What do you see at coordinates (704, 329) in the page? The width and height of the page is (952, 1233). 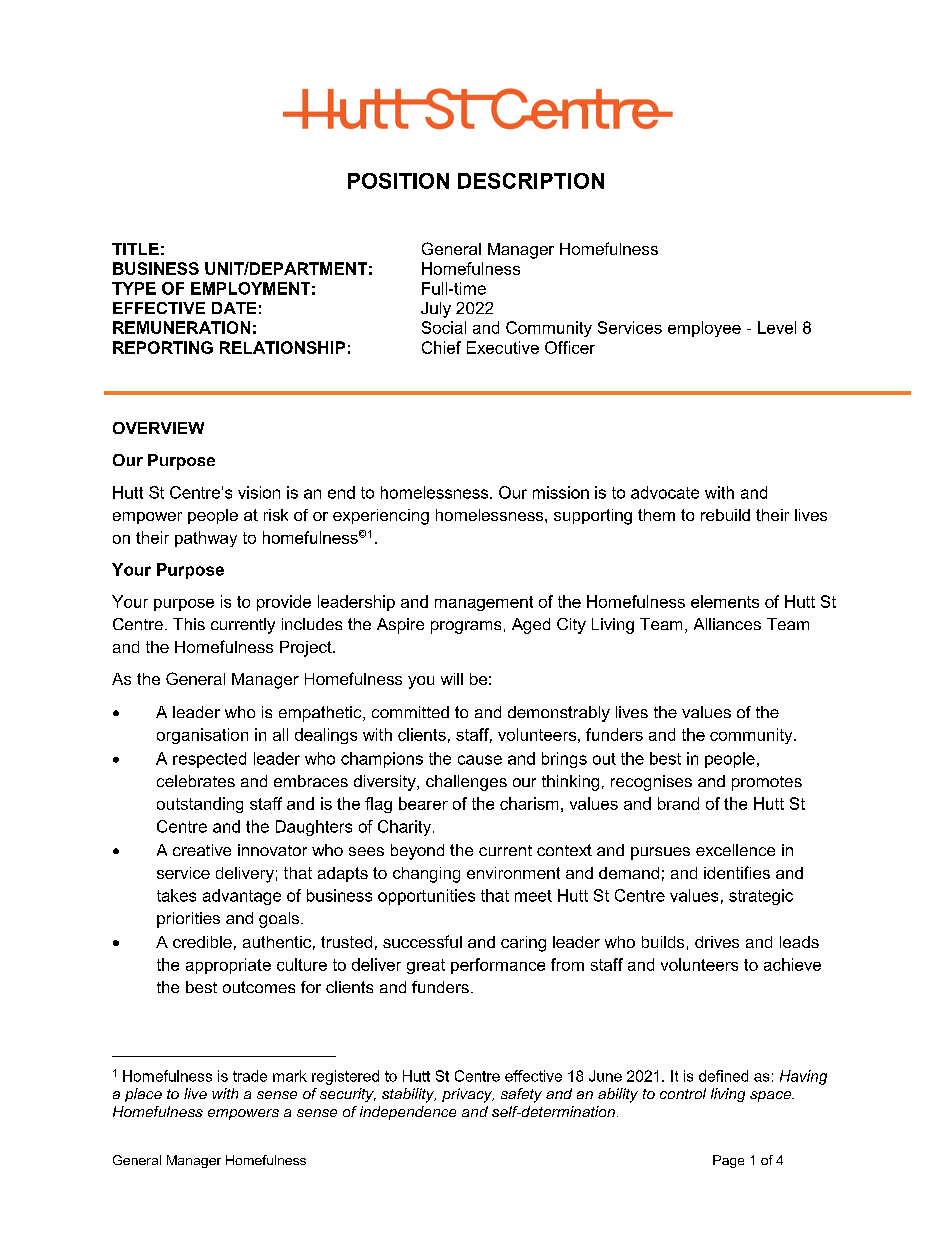 I see `employee` at bounding box center [704, 329].
